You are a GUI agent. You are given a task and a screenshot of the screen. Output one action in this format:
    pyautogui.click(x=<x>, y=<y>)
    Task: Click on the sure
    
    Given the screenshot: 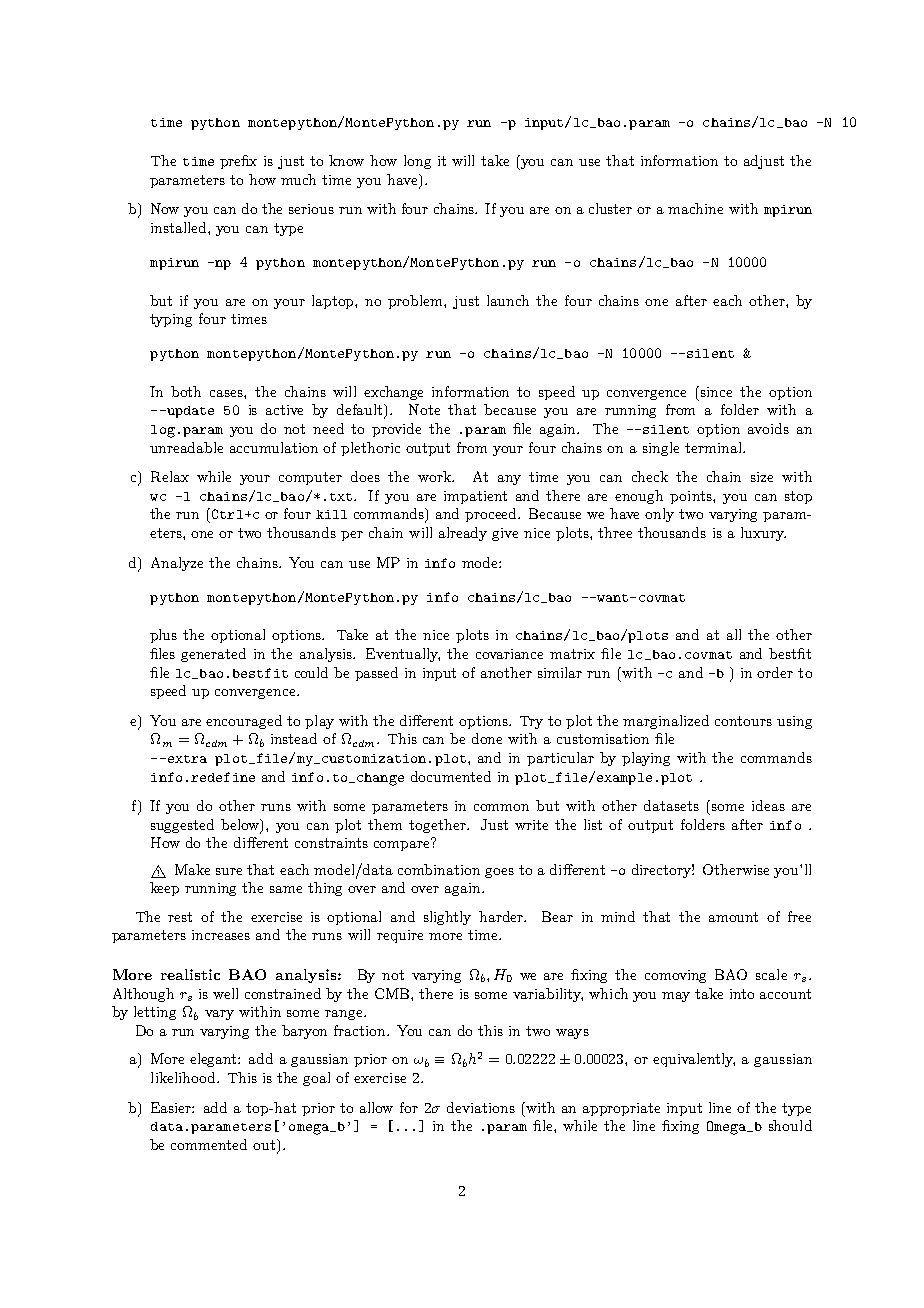 What is the action you would take?
    pyautogui.click(x=229, y=871)
